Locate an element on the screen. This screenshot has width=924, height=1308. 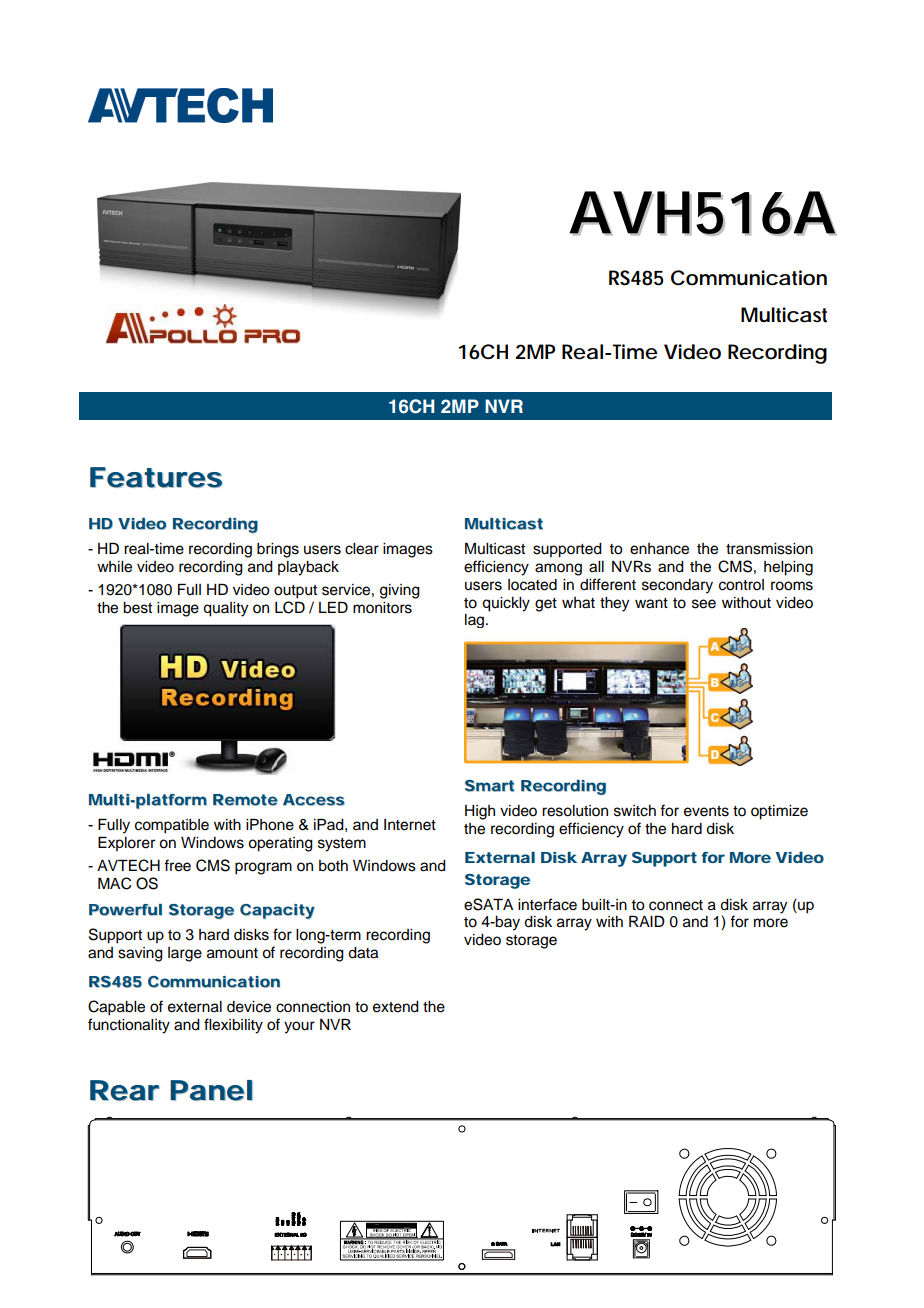
giving is located at coordinates (400, 591).
